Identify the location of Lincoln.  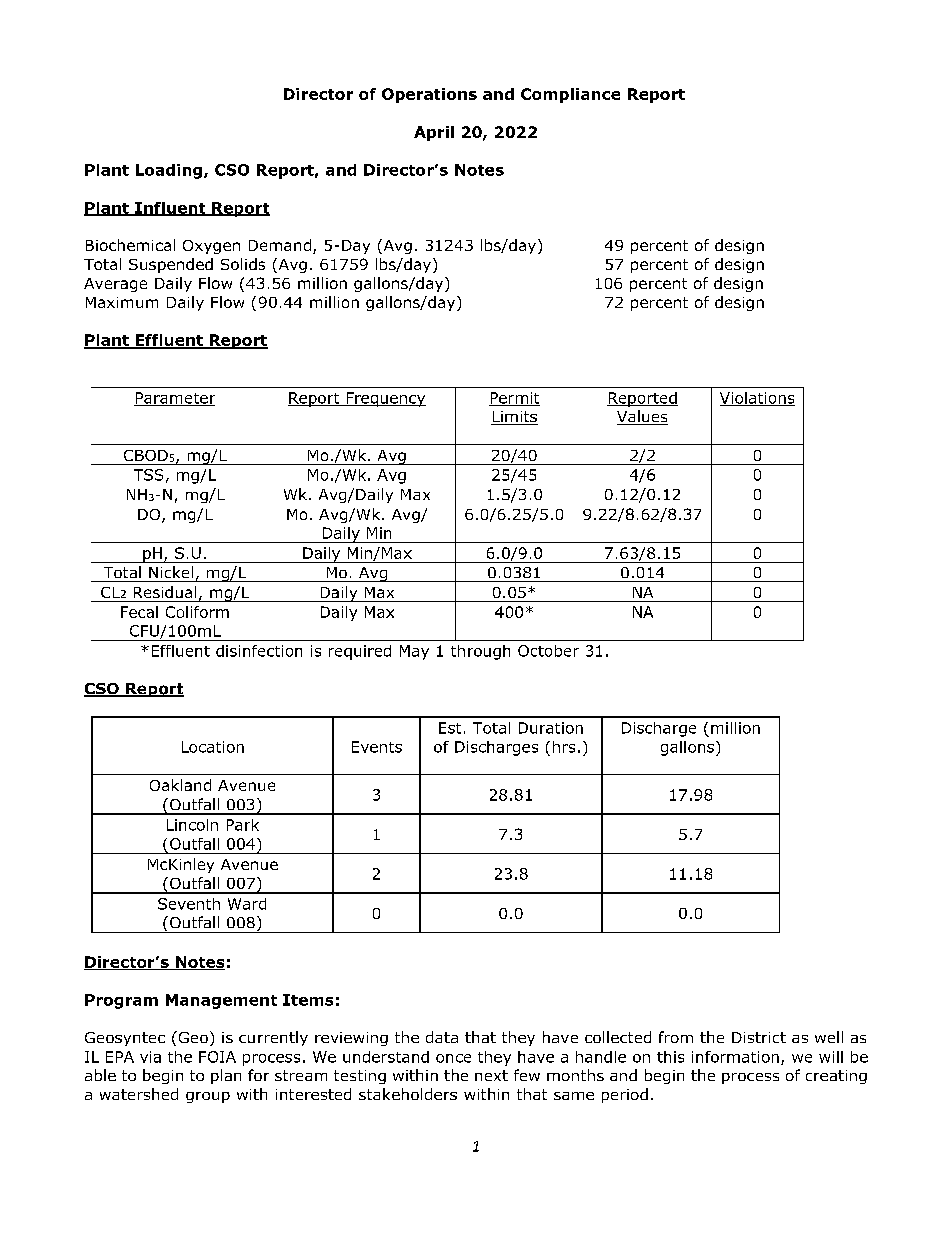
(192, 825).
